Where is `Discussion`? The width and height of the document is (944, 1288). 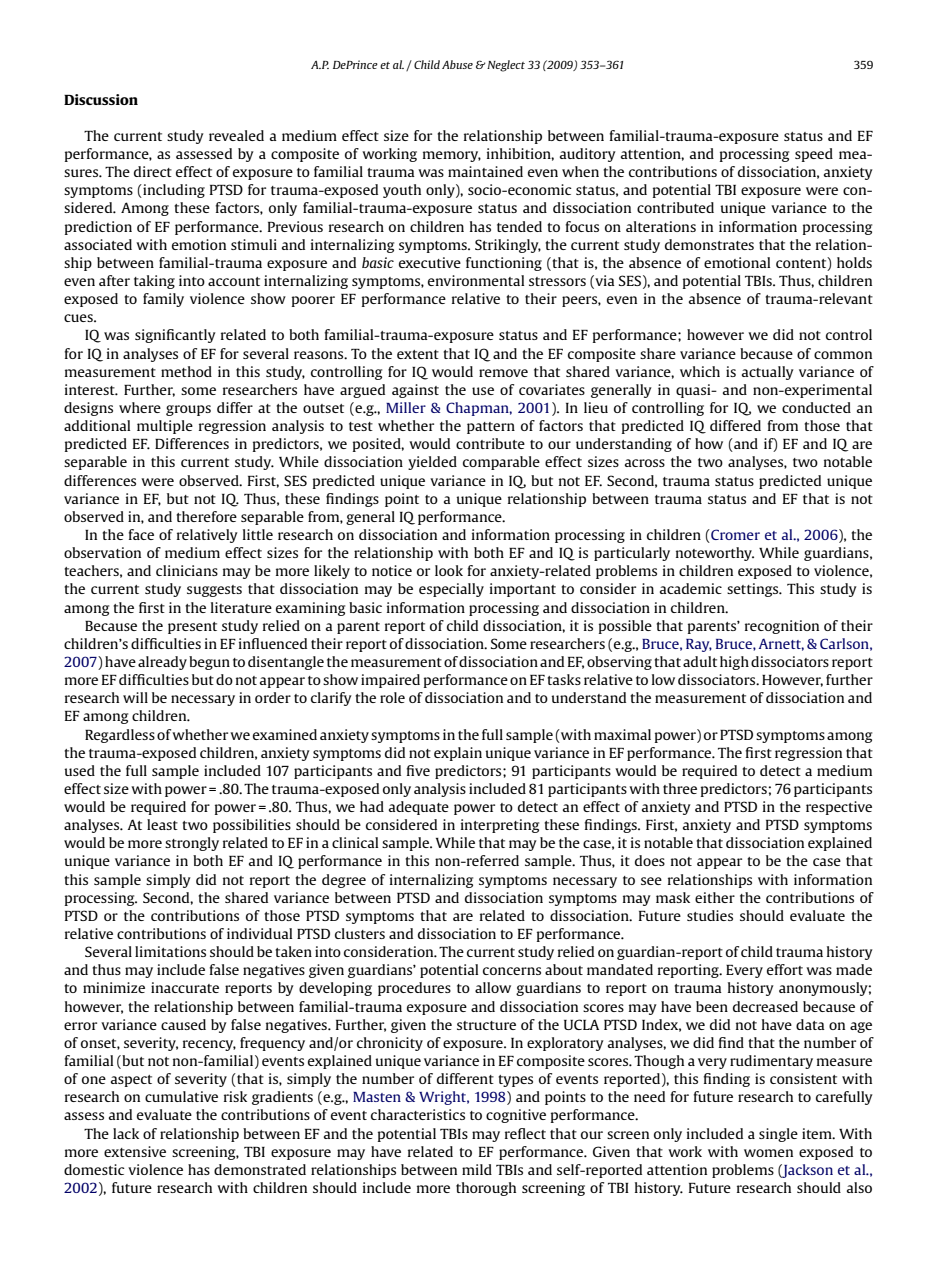
Discussion is located at coordinates (101, 99).
